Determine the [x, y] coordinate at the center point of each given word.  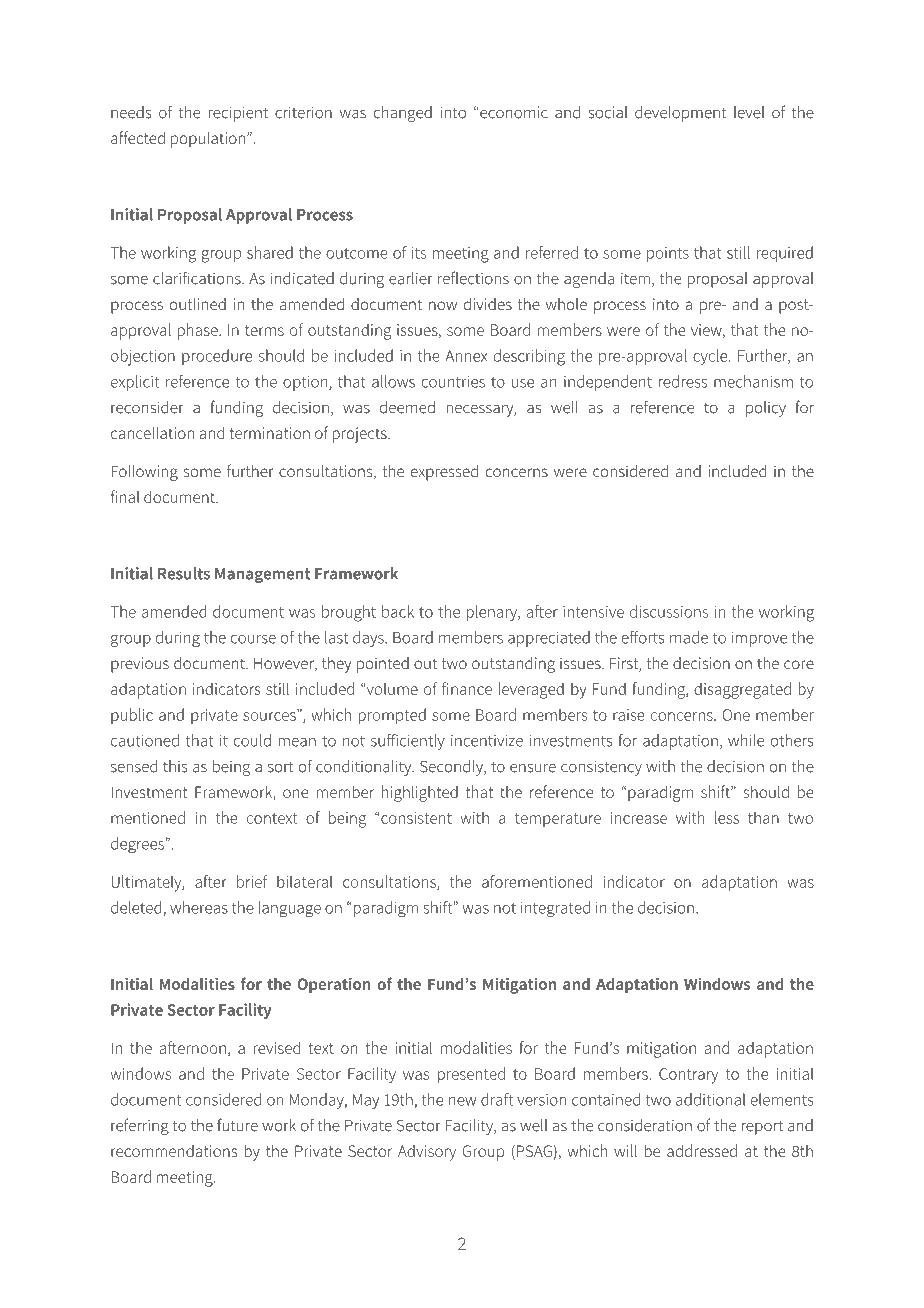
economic [513, 112]
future [237, 1125]
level [749, 112]
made [689, 637]
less [727, 817]
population [208, 139]
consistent [416, 818]
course [253, 639]
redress [683, 381]
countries [453, 382]
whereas [199, 907]
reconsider [147, 407]
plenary [493, 613]
